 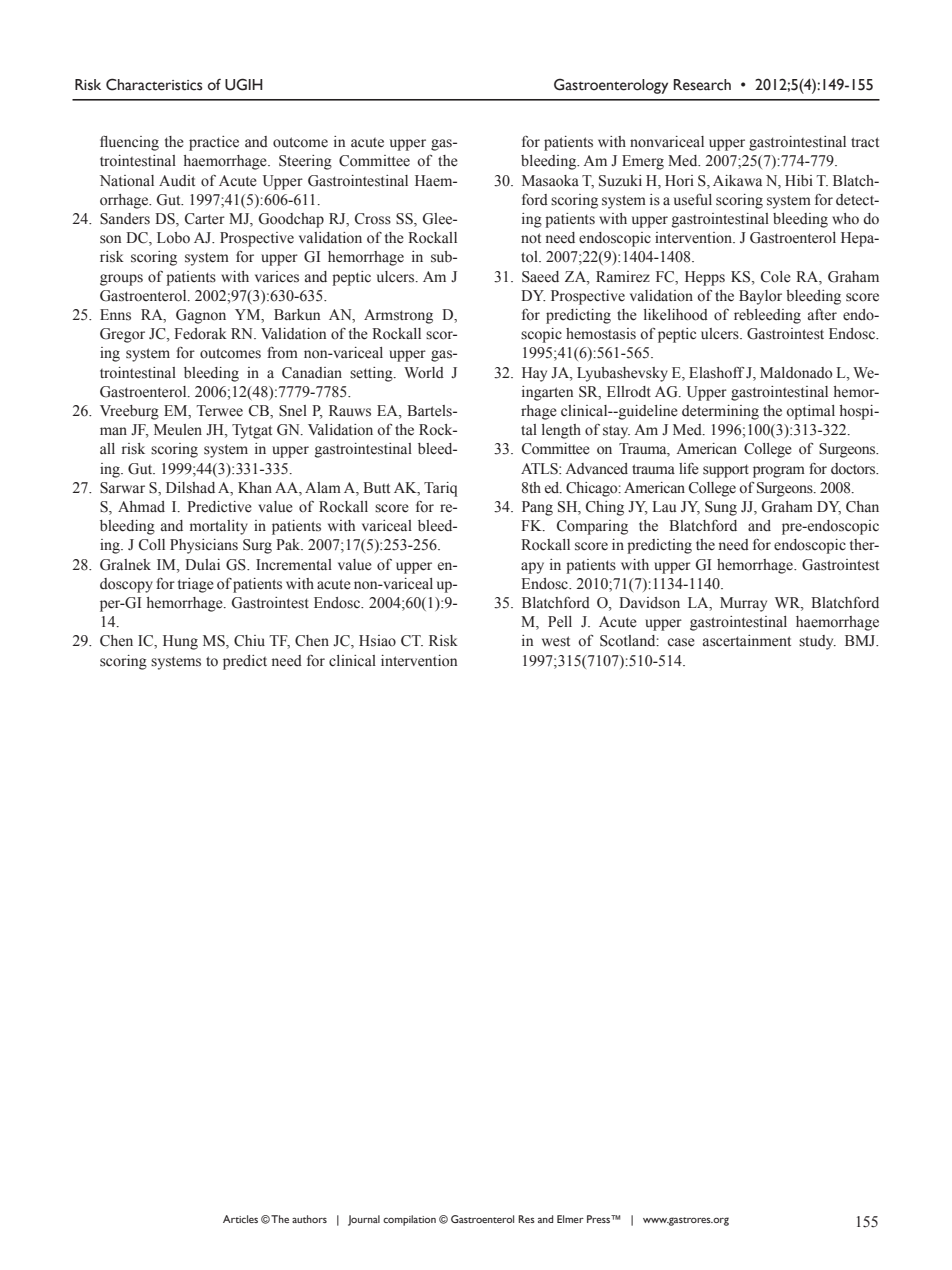 What do you see at coordinates (817, 642) in the document?
I see `study` at bounding box center [817, 642].
